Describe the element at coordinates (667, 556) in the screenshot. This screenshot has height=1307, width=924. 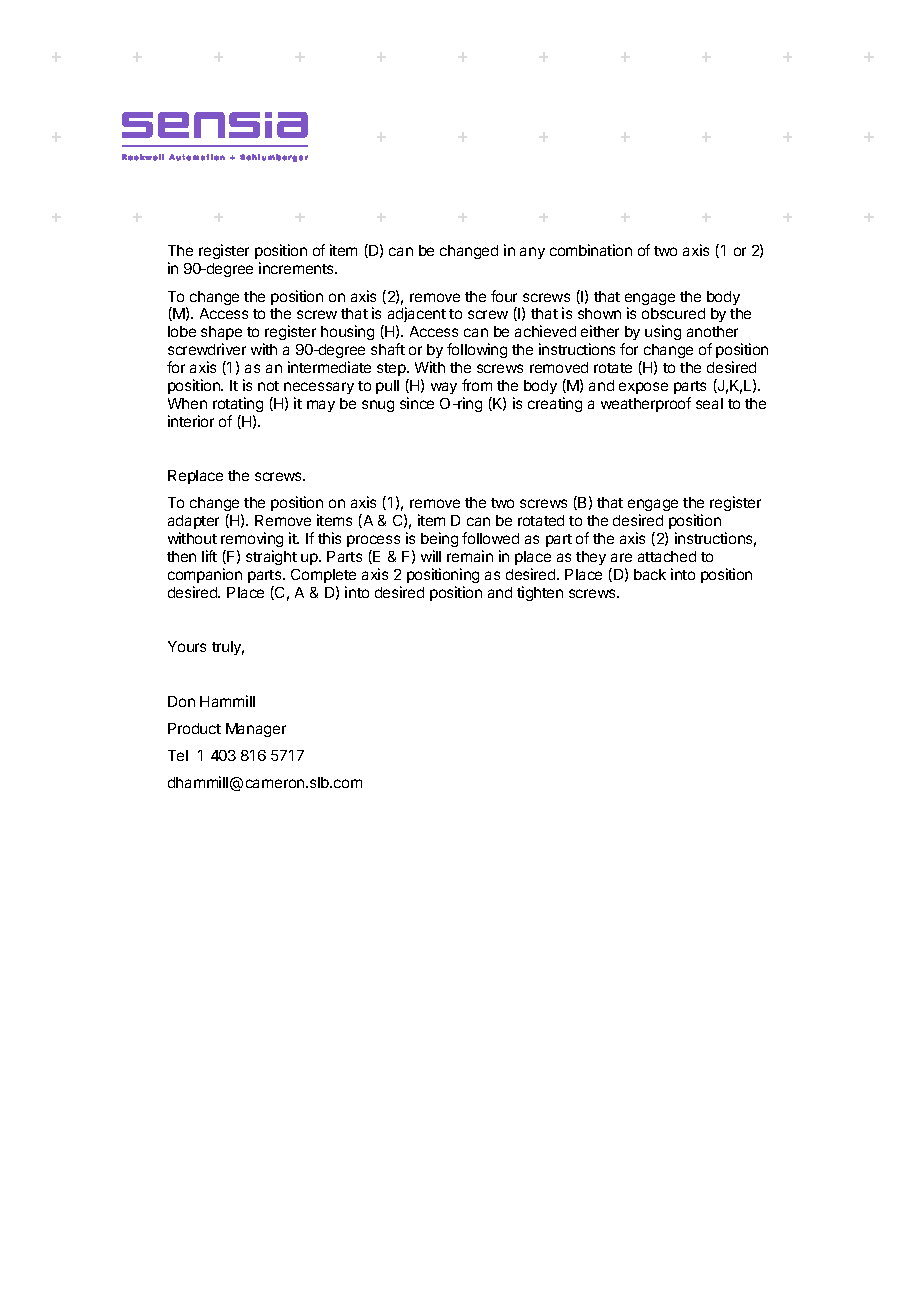
I see `attached` at that location.
